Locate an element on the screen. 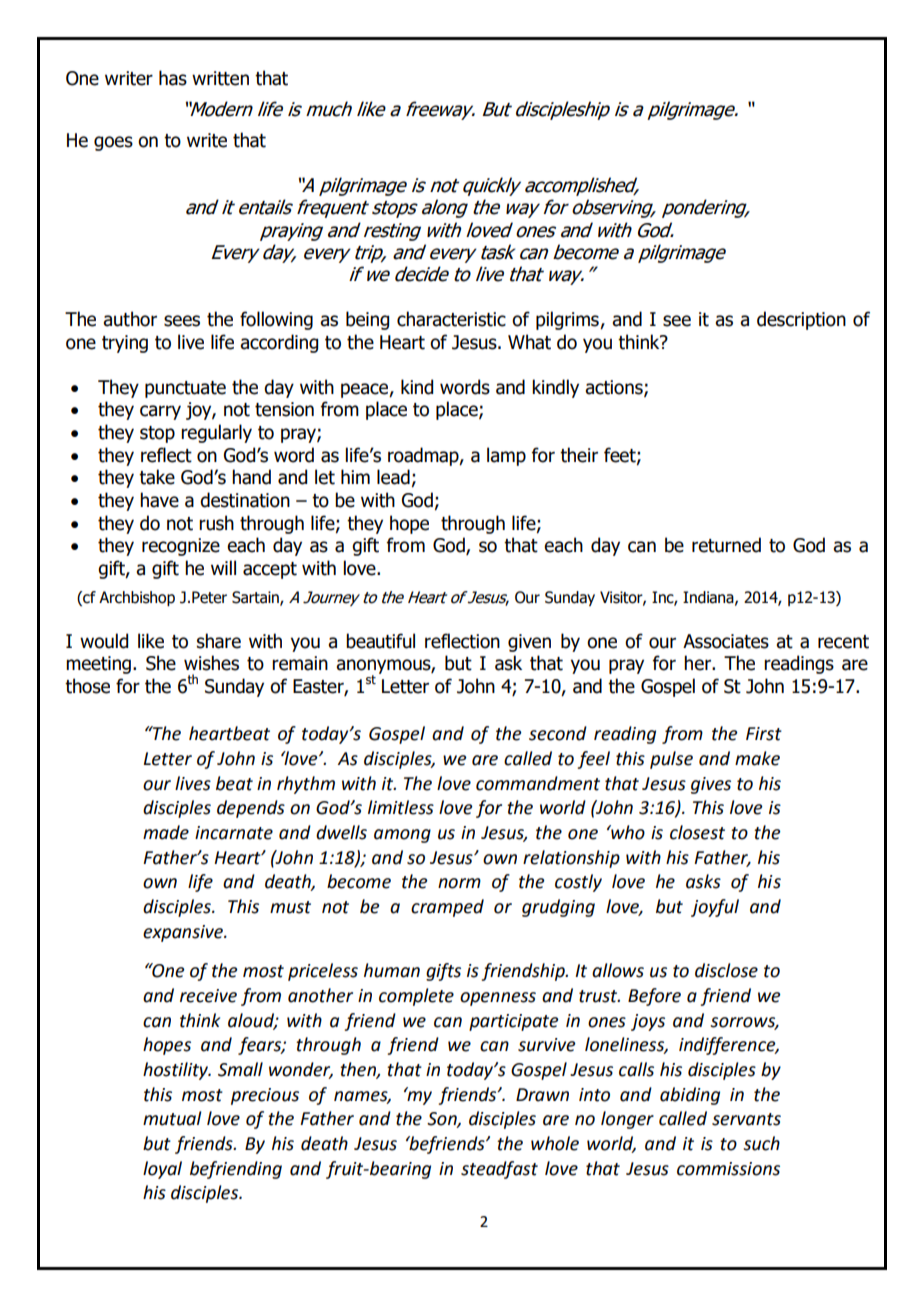  mutual is located at coordinates (172, 1118).
